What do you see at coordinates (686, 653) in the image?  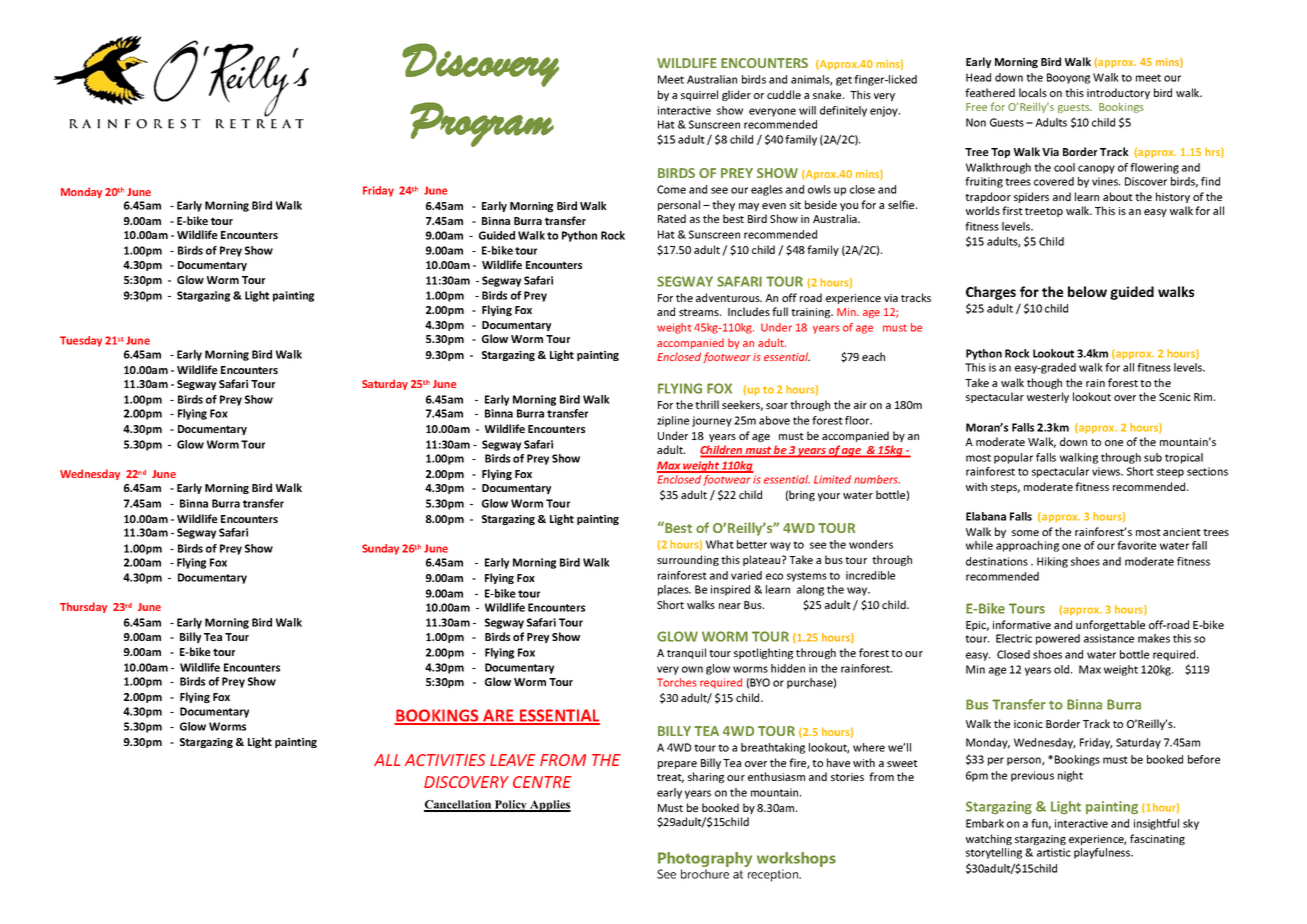 I see `tranquil` at bounding box center [686, 653].
